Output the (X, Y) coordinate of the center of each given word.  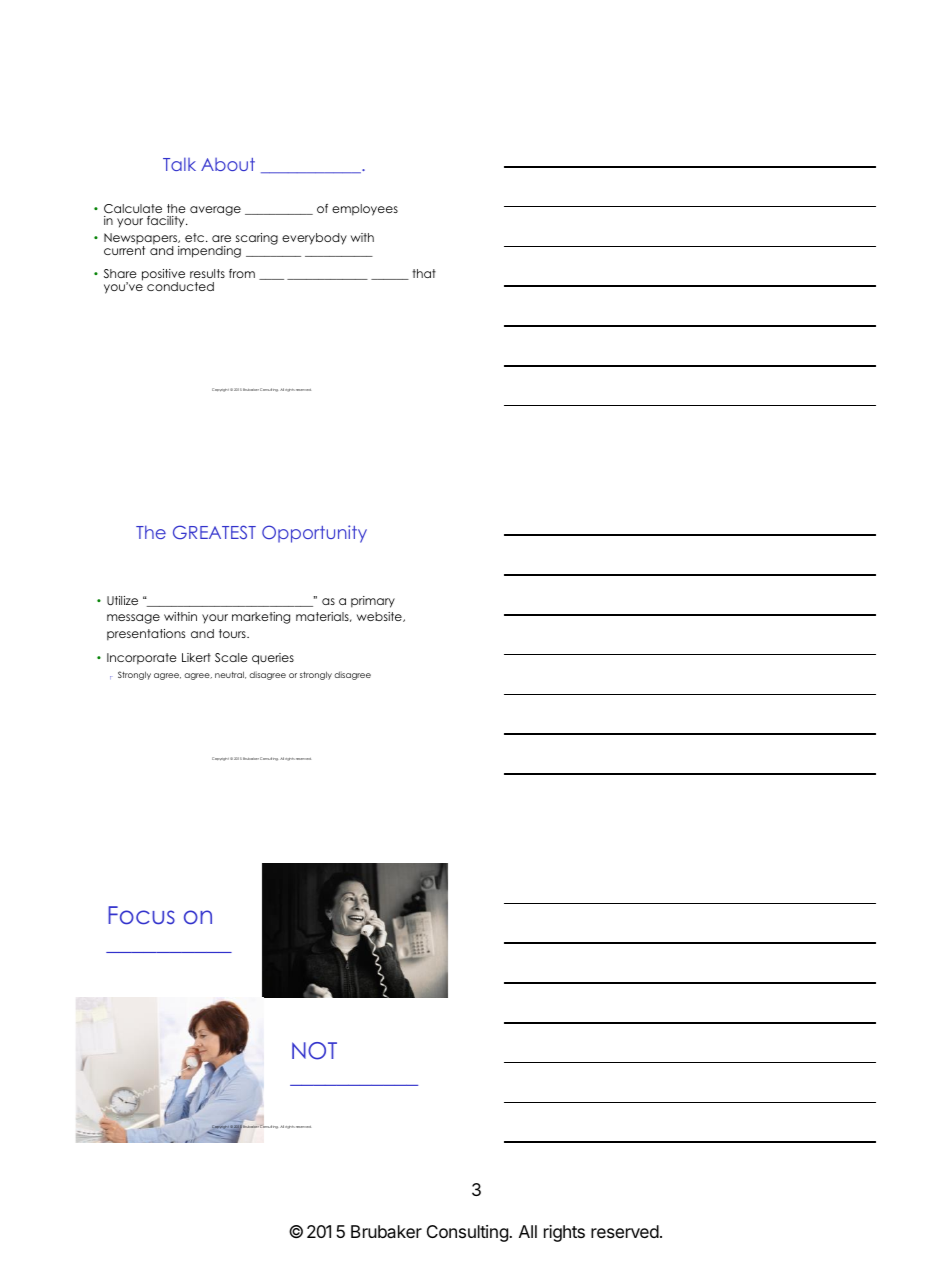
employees (365, 210)
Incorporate (142, 659)
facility (167, 222)
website (380, 617)
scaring (257, 239)
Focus (141, 915)
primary (373, 602)
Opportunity (314, 534)
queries (273, 659)
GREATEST (214, 532)
